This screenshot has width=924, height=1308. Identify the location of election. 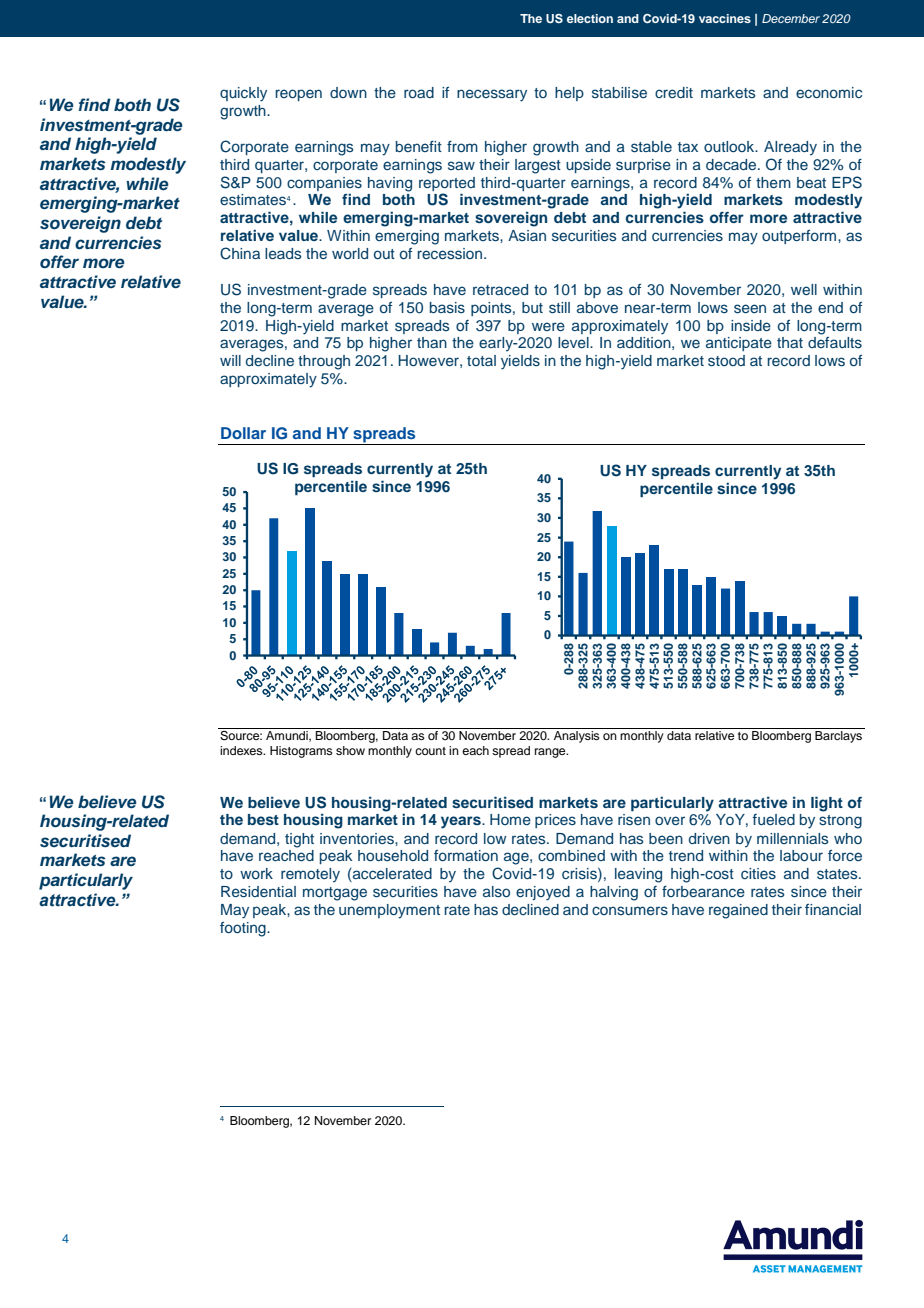
(590, 18).
